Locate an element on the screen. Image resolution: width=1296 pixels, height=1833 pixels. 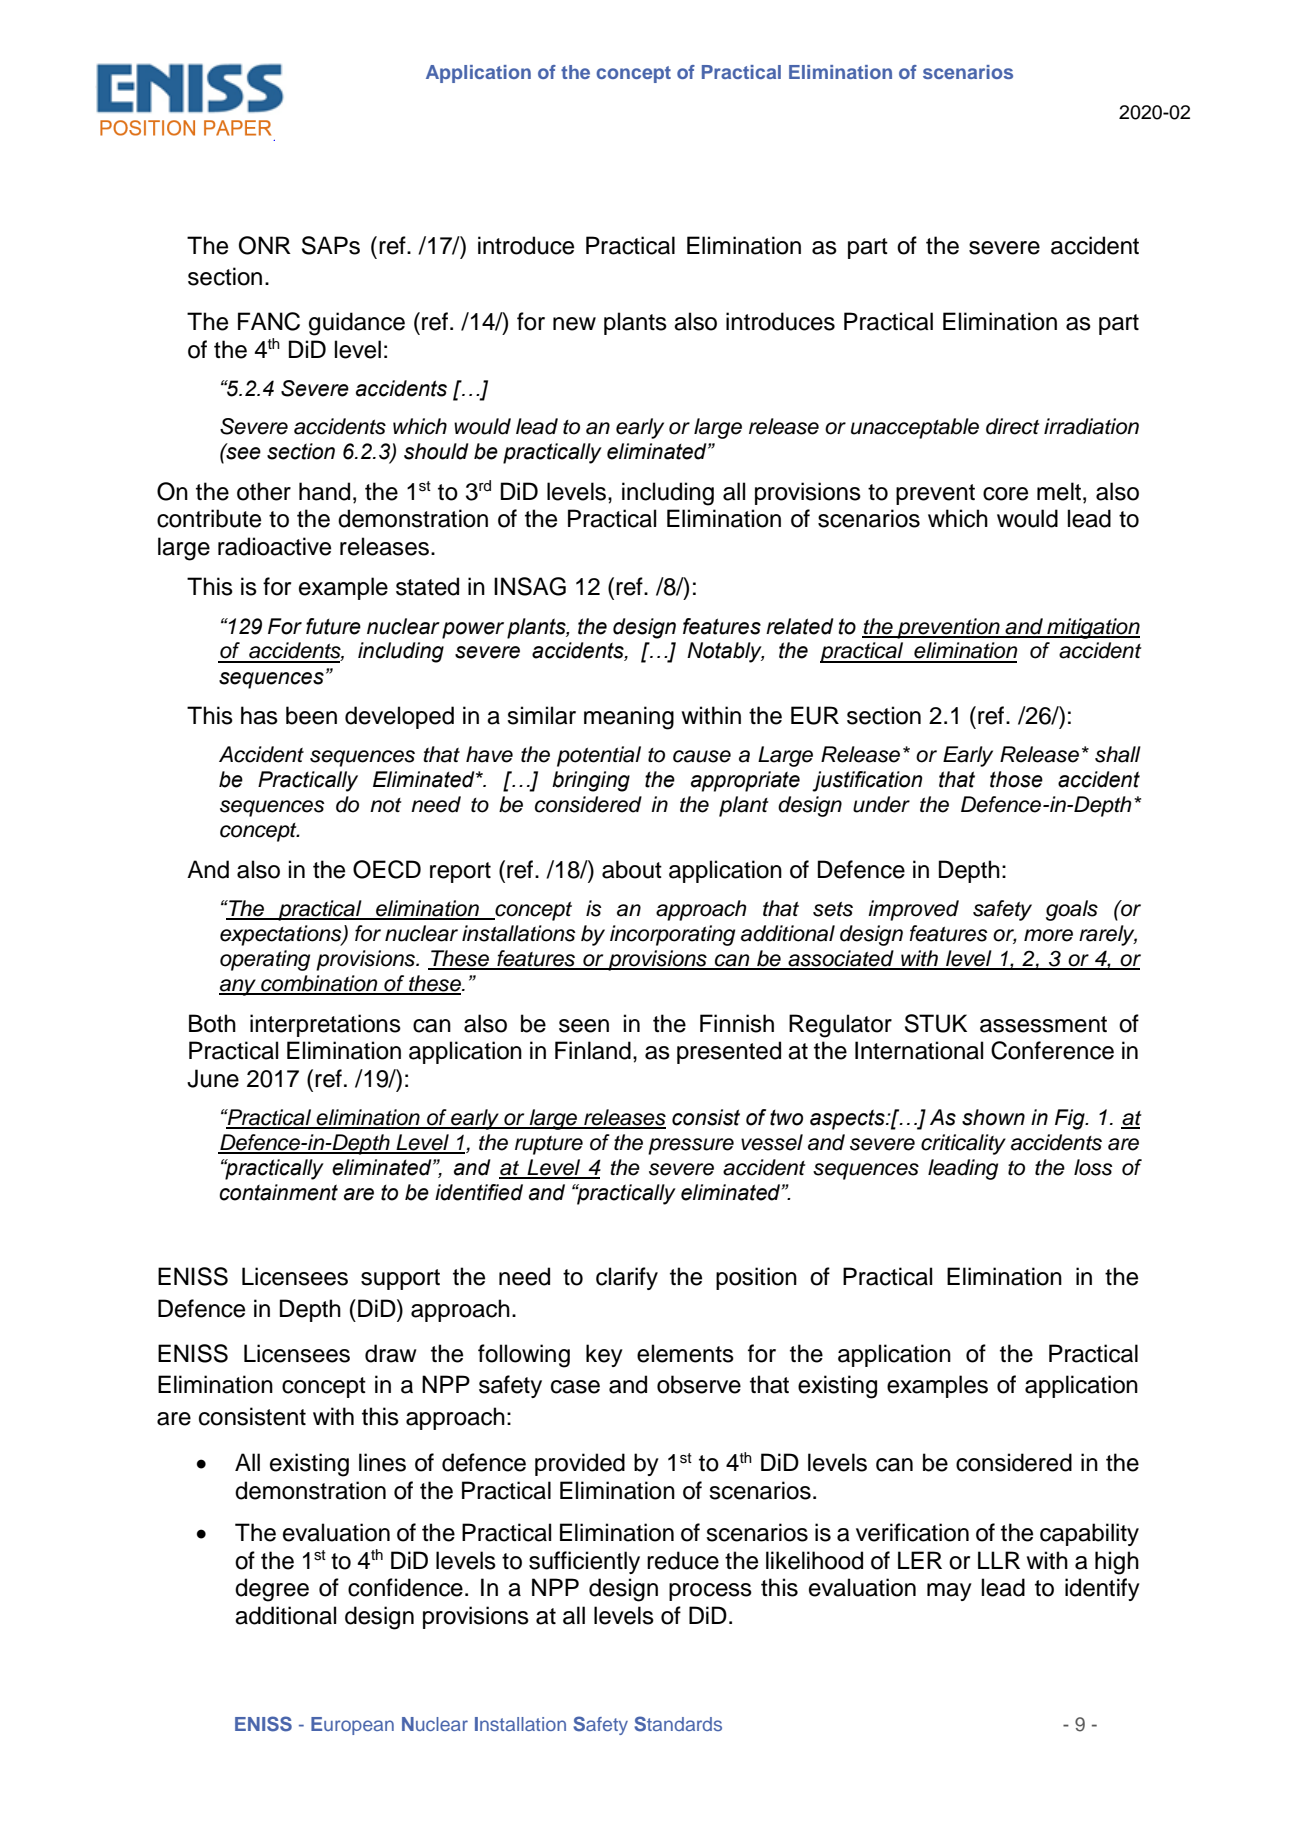
incorporating is located at coordinates (672, 935).
